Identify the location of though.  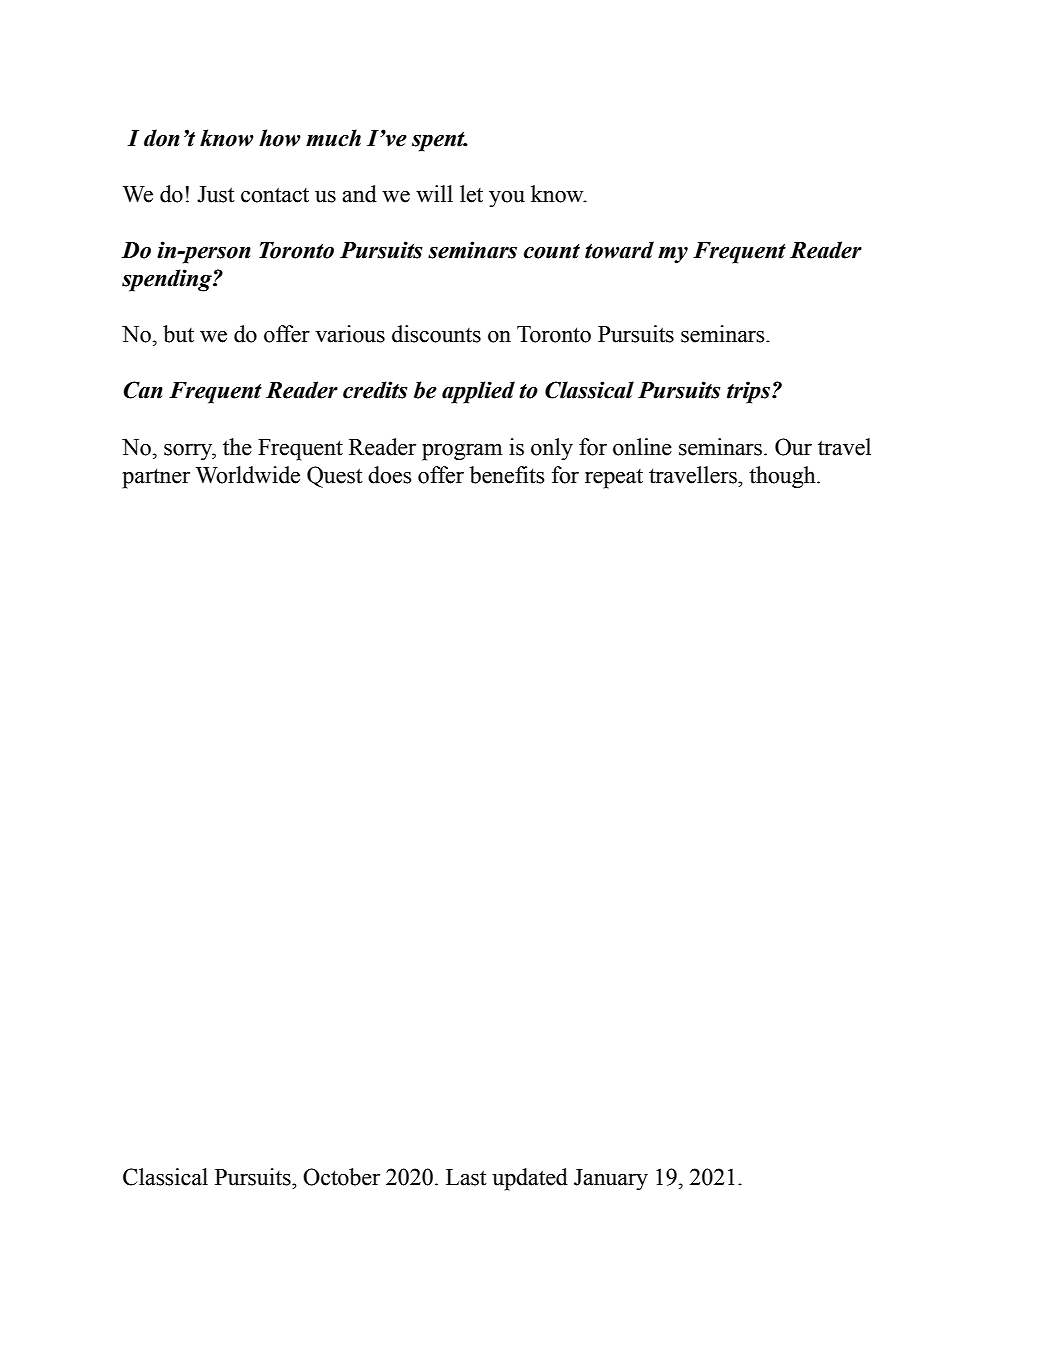
(783, 477).
